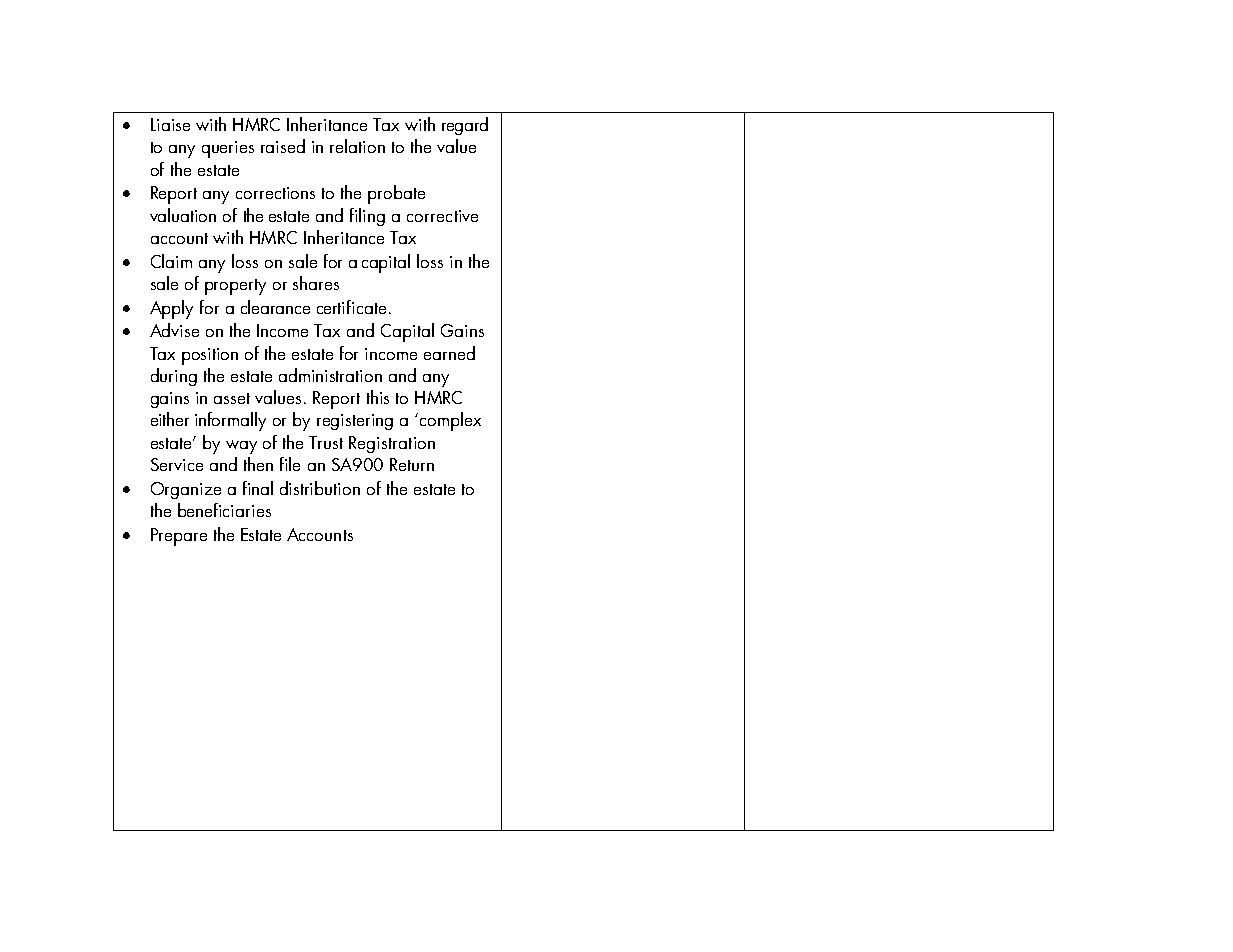 The width and height of the image is (1233, 952). I want to click on informally, so click(230, 421).
